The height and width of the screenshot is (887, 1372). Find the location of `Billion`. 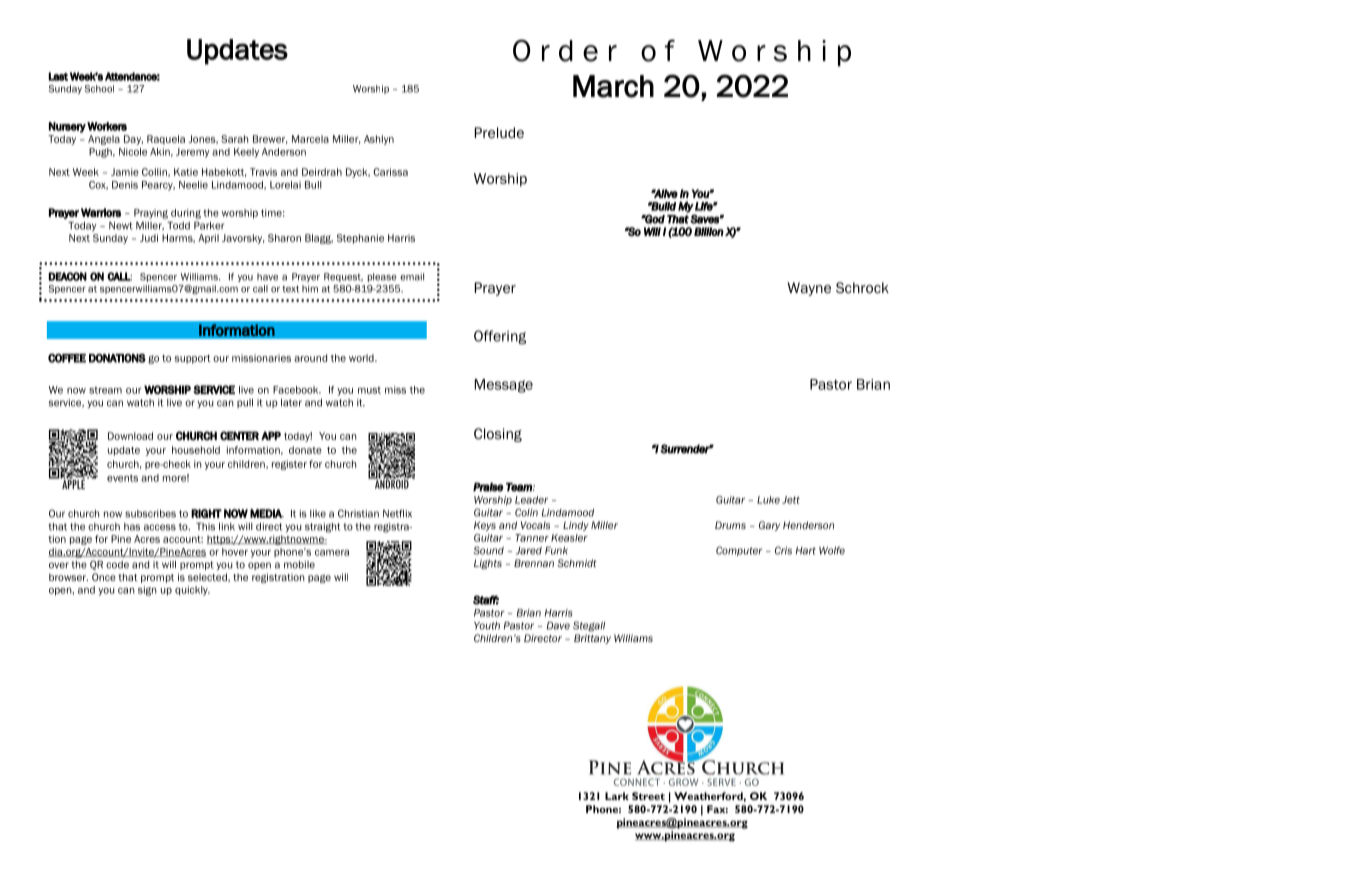

Billion is located at coordinates (709, 231).
